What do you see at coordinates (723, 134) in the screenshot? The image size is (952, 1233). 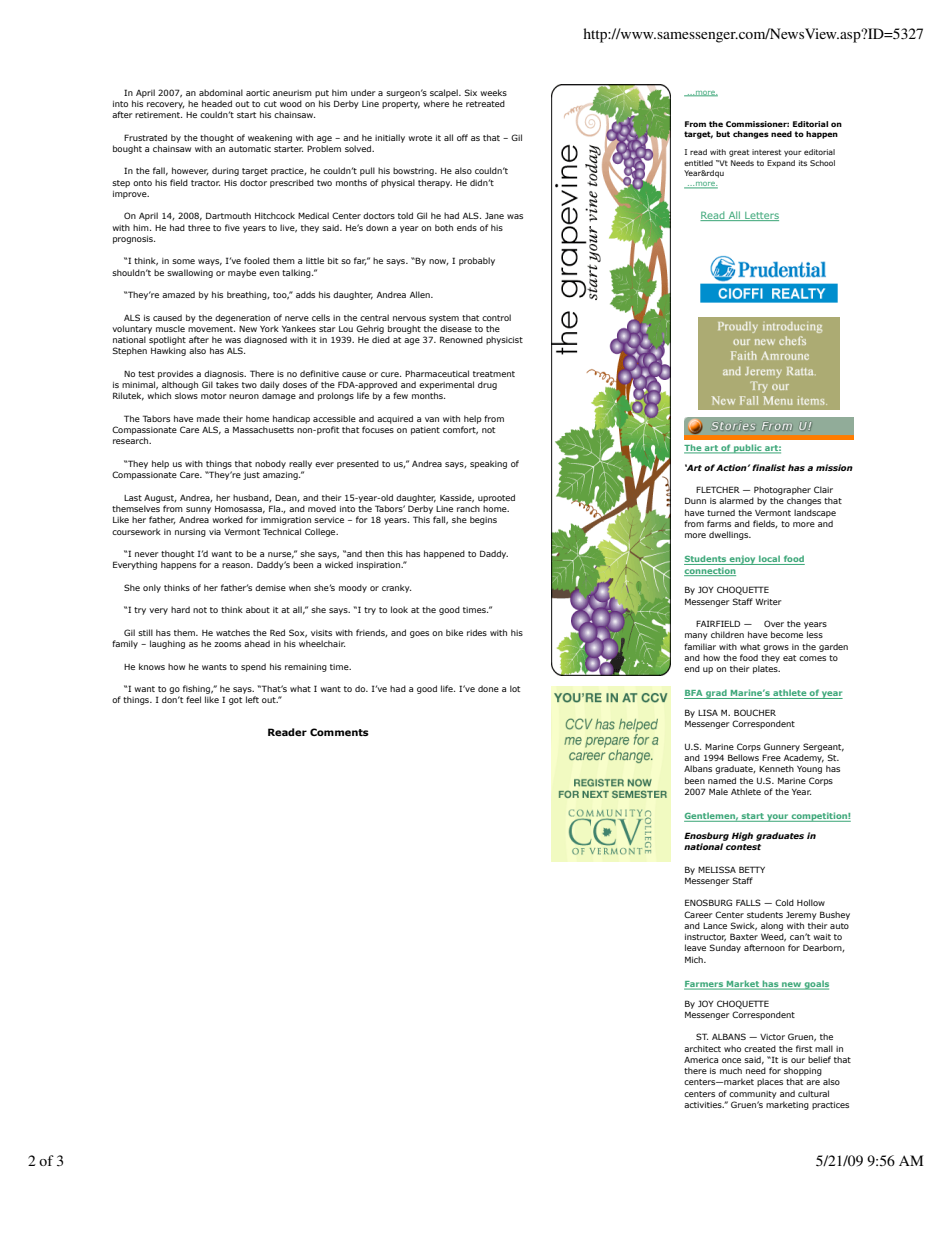 I see `but` at bounding box center [723, 134].
